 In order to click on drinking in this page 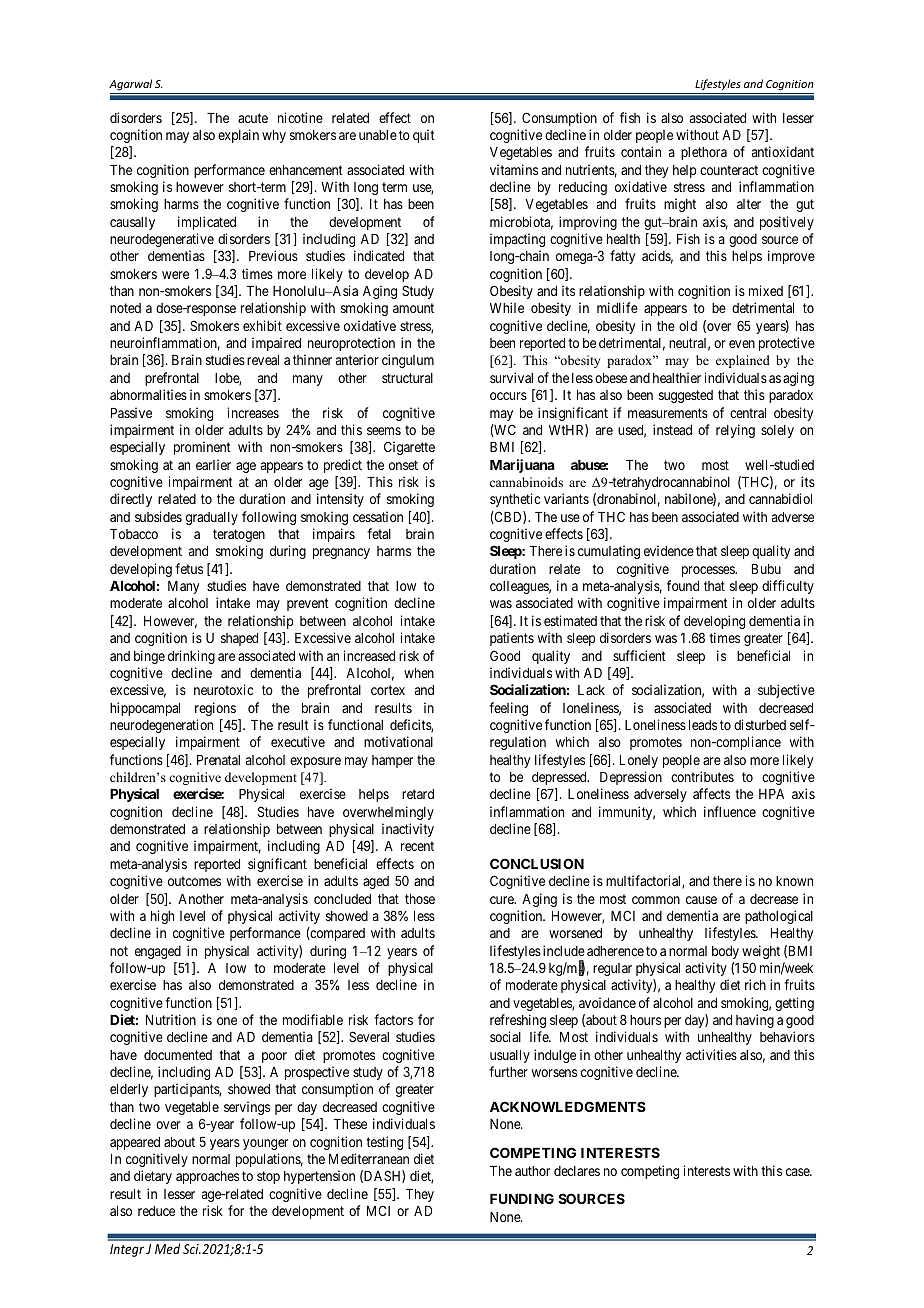, I will do `click(191, 657)`.
